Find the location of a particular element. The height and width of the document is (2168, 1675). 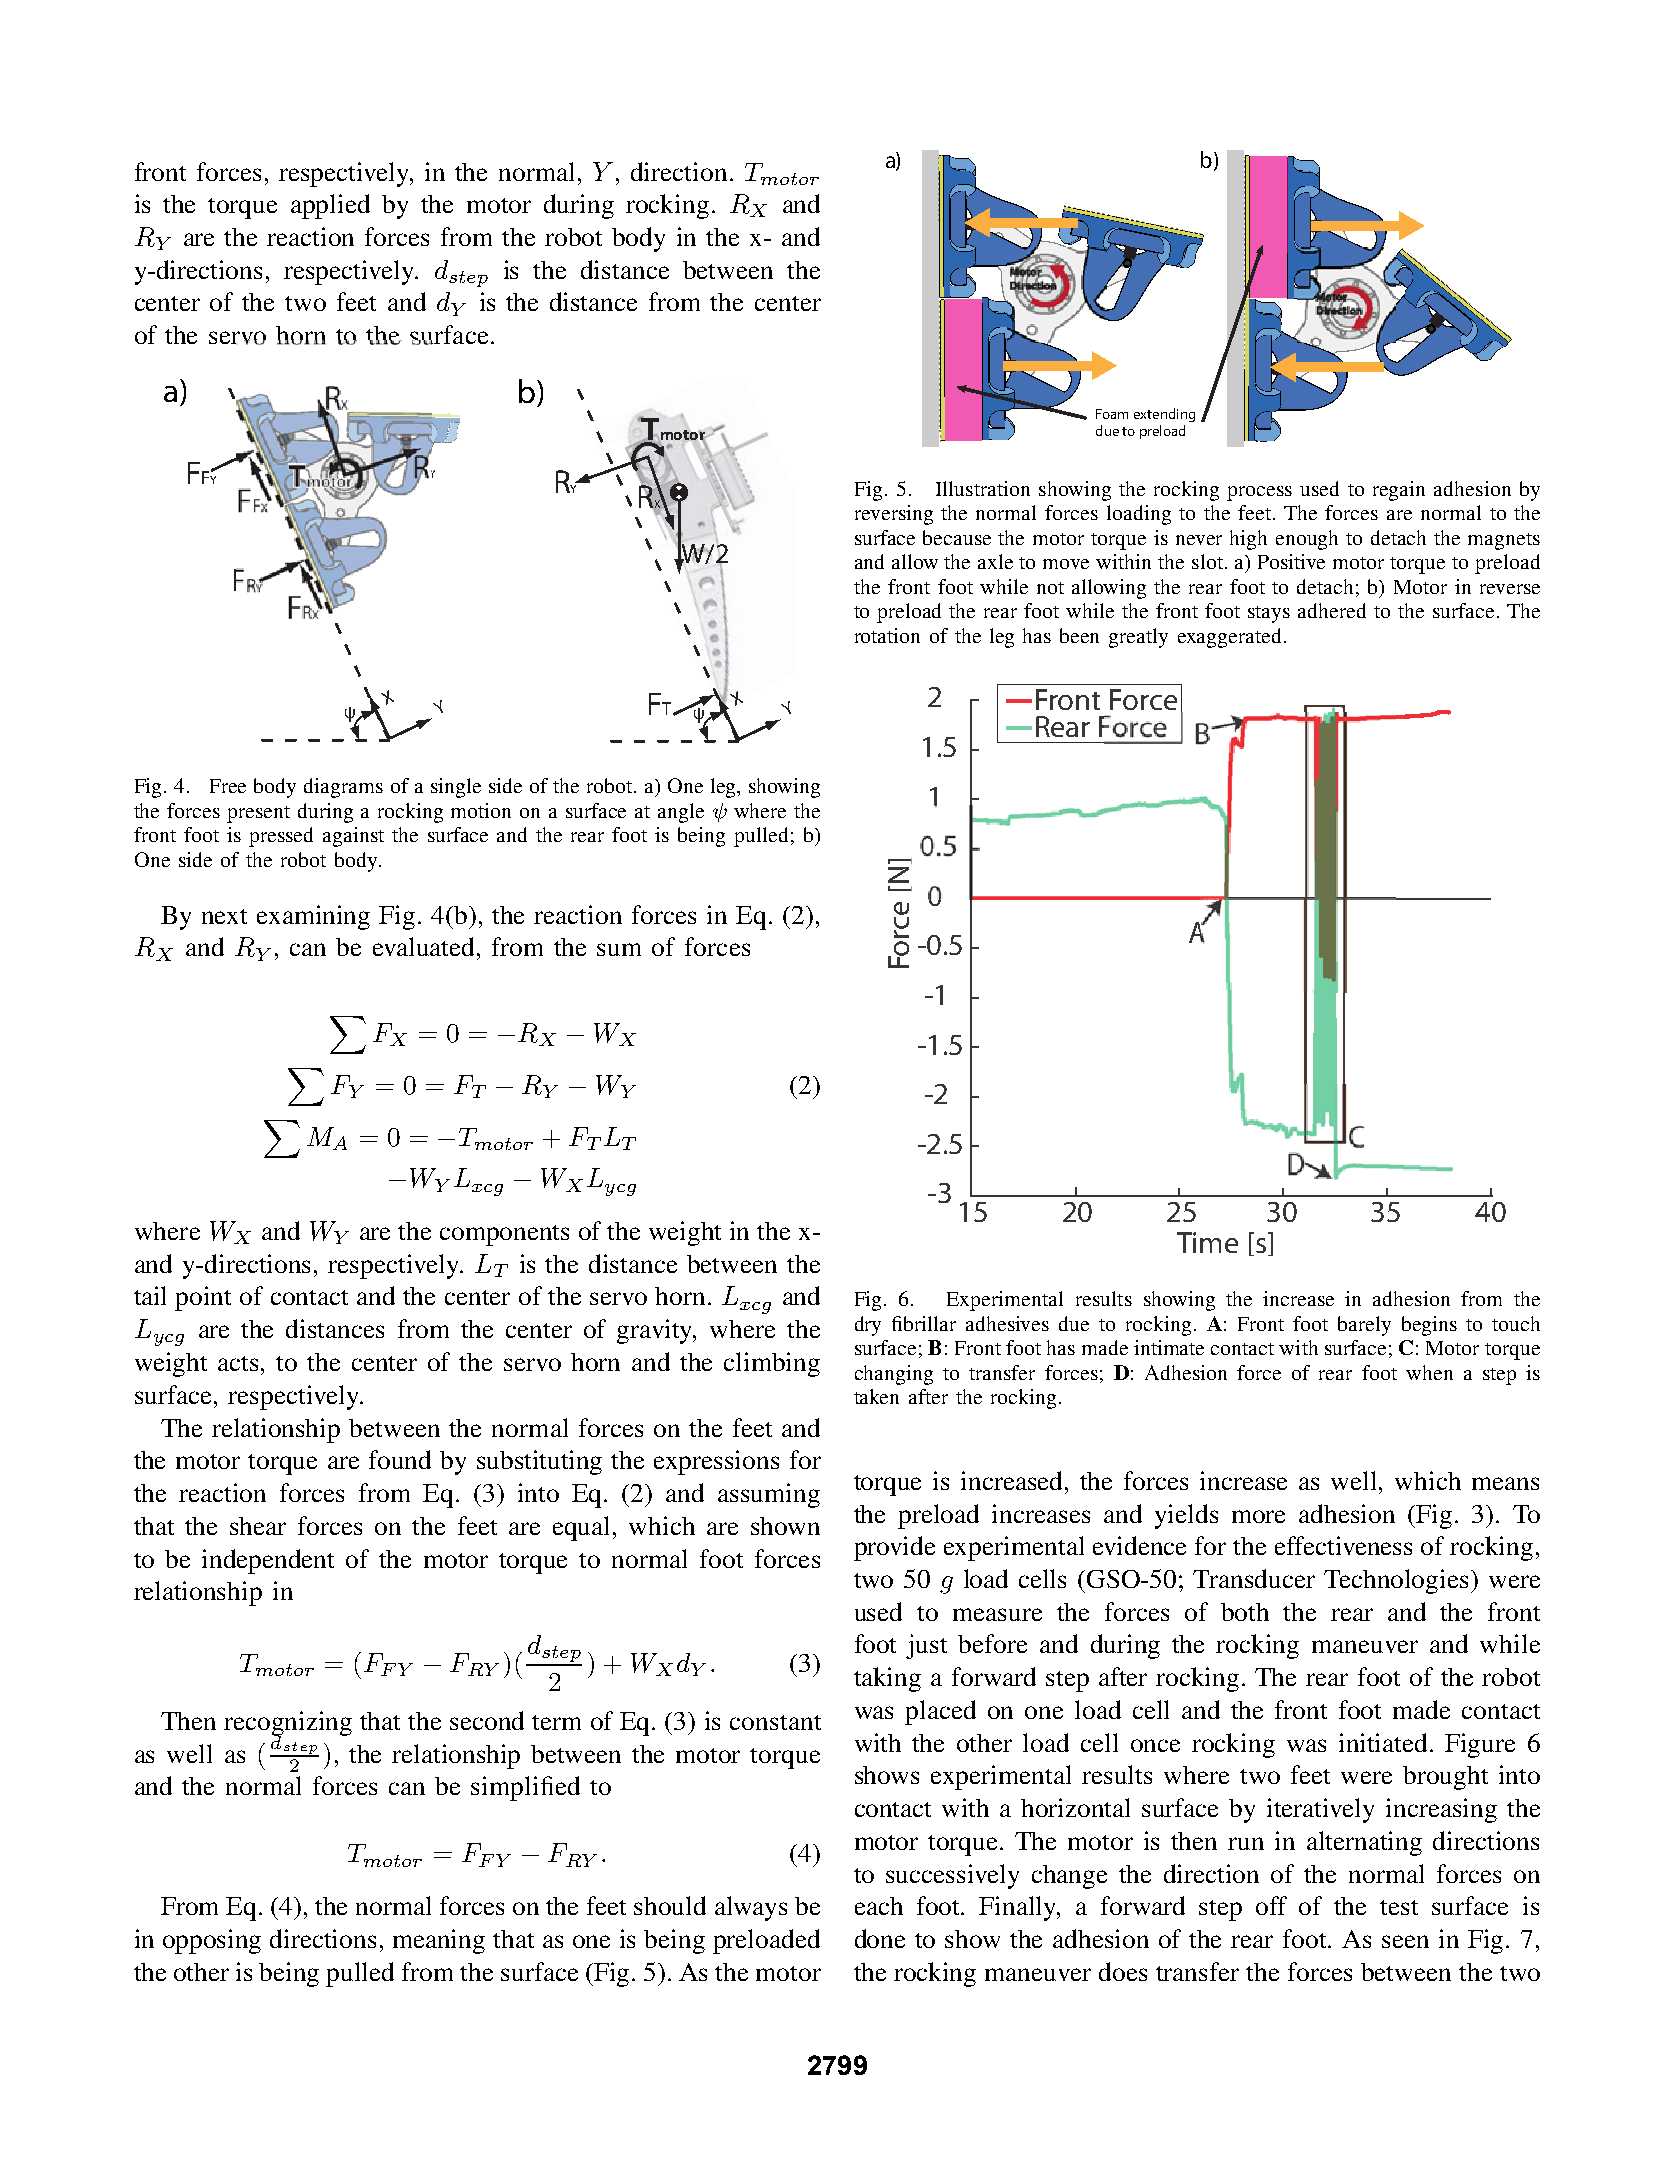

opposing is located at coordinates (212, 1941).
